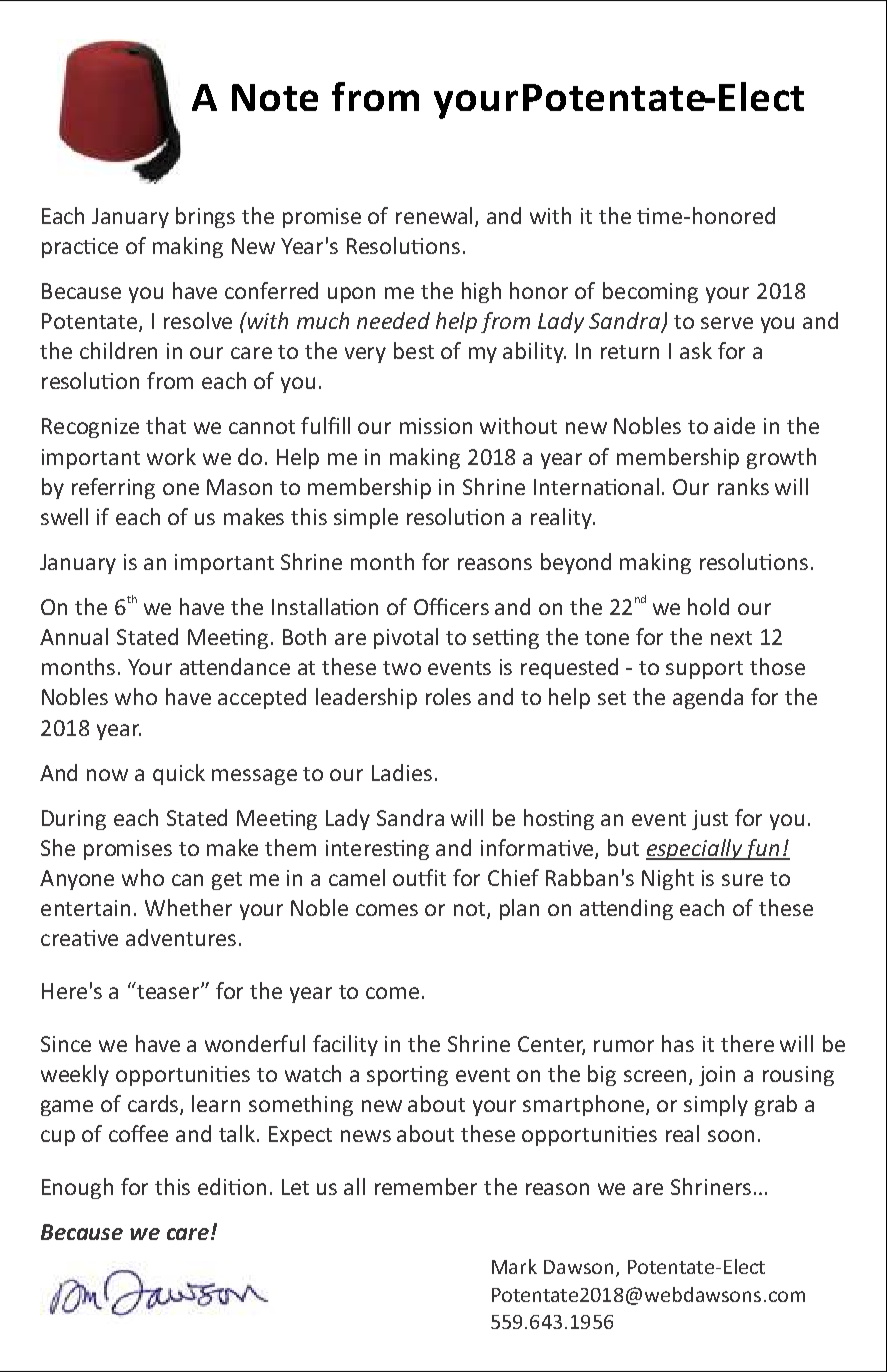 The height and width of the page is (1372, 887). What do you see at coordinates (402, 772) in the page?
I see `Ladies` at bounding box center [402, 772].
